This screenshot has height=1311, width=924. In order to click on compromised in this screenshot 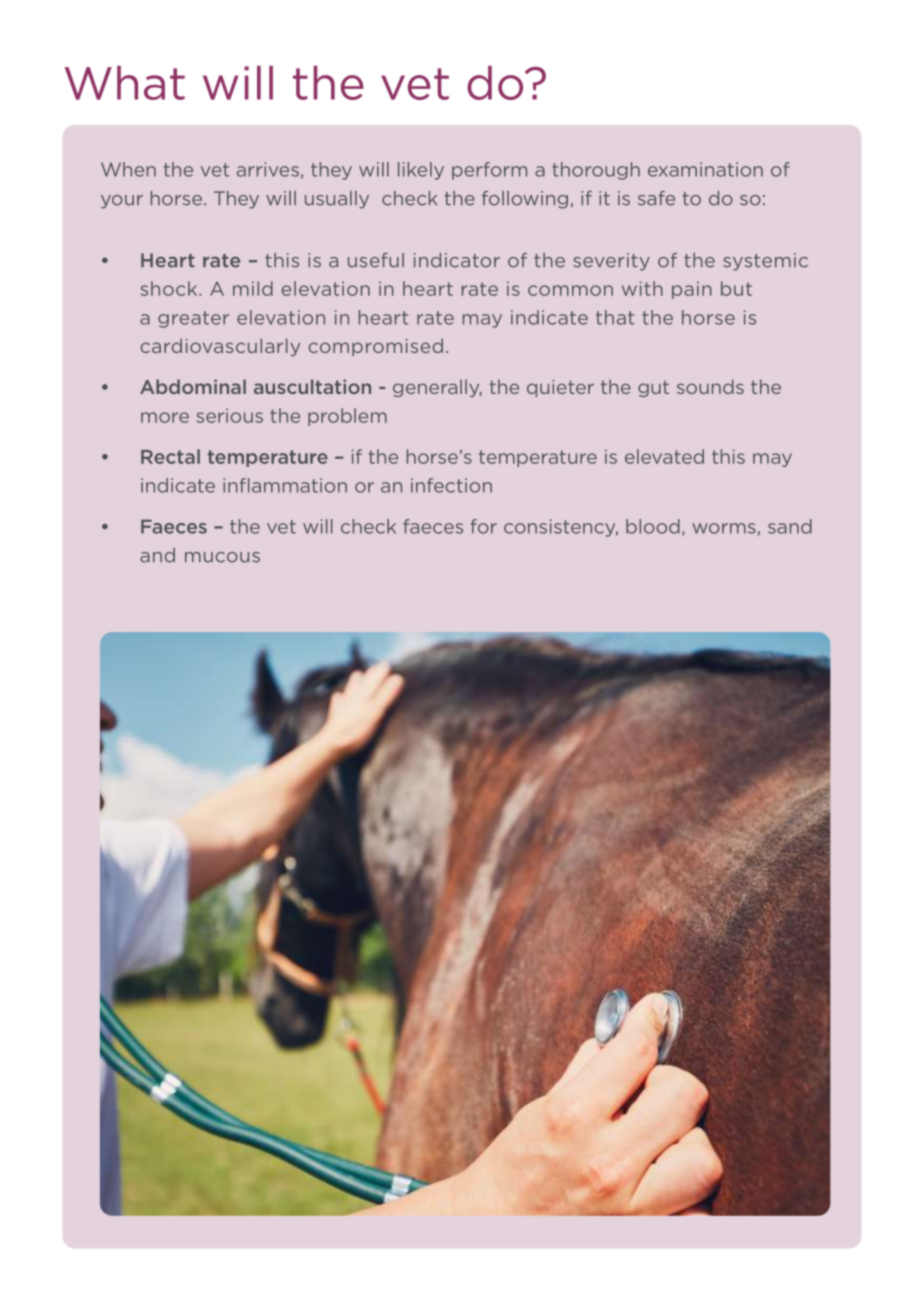, I will do `click(375, 347)`.
